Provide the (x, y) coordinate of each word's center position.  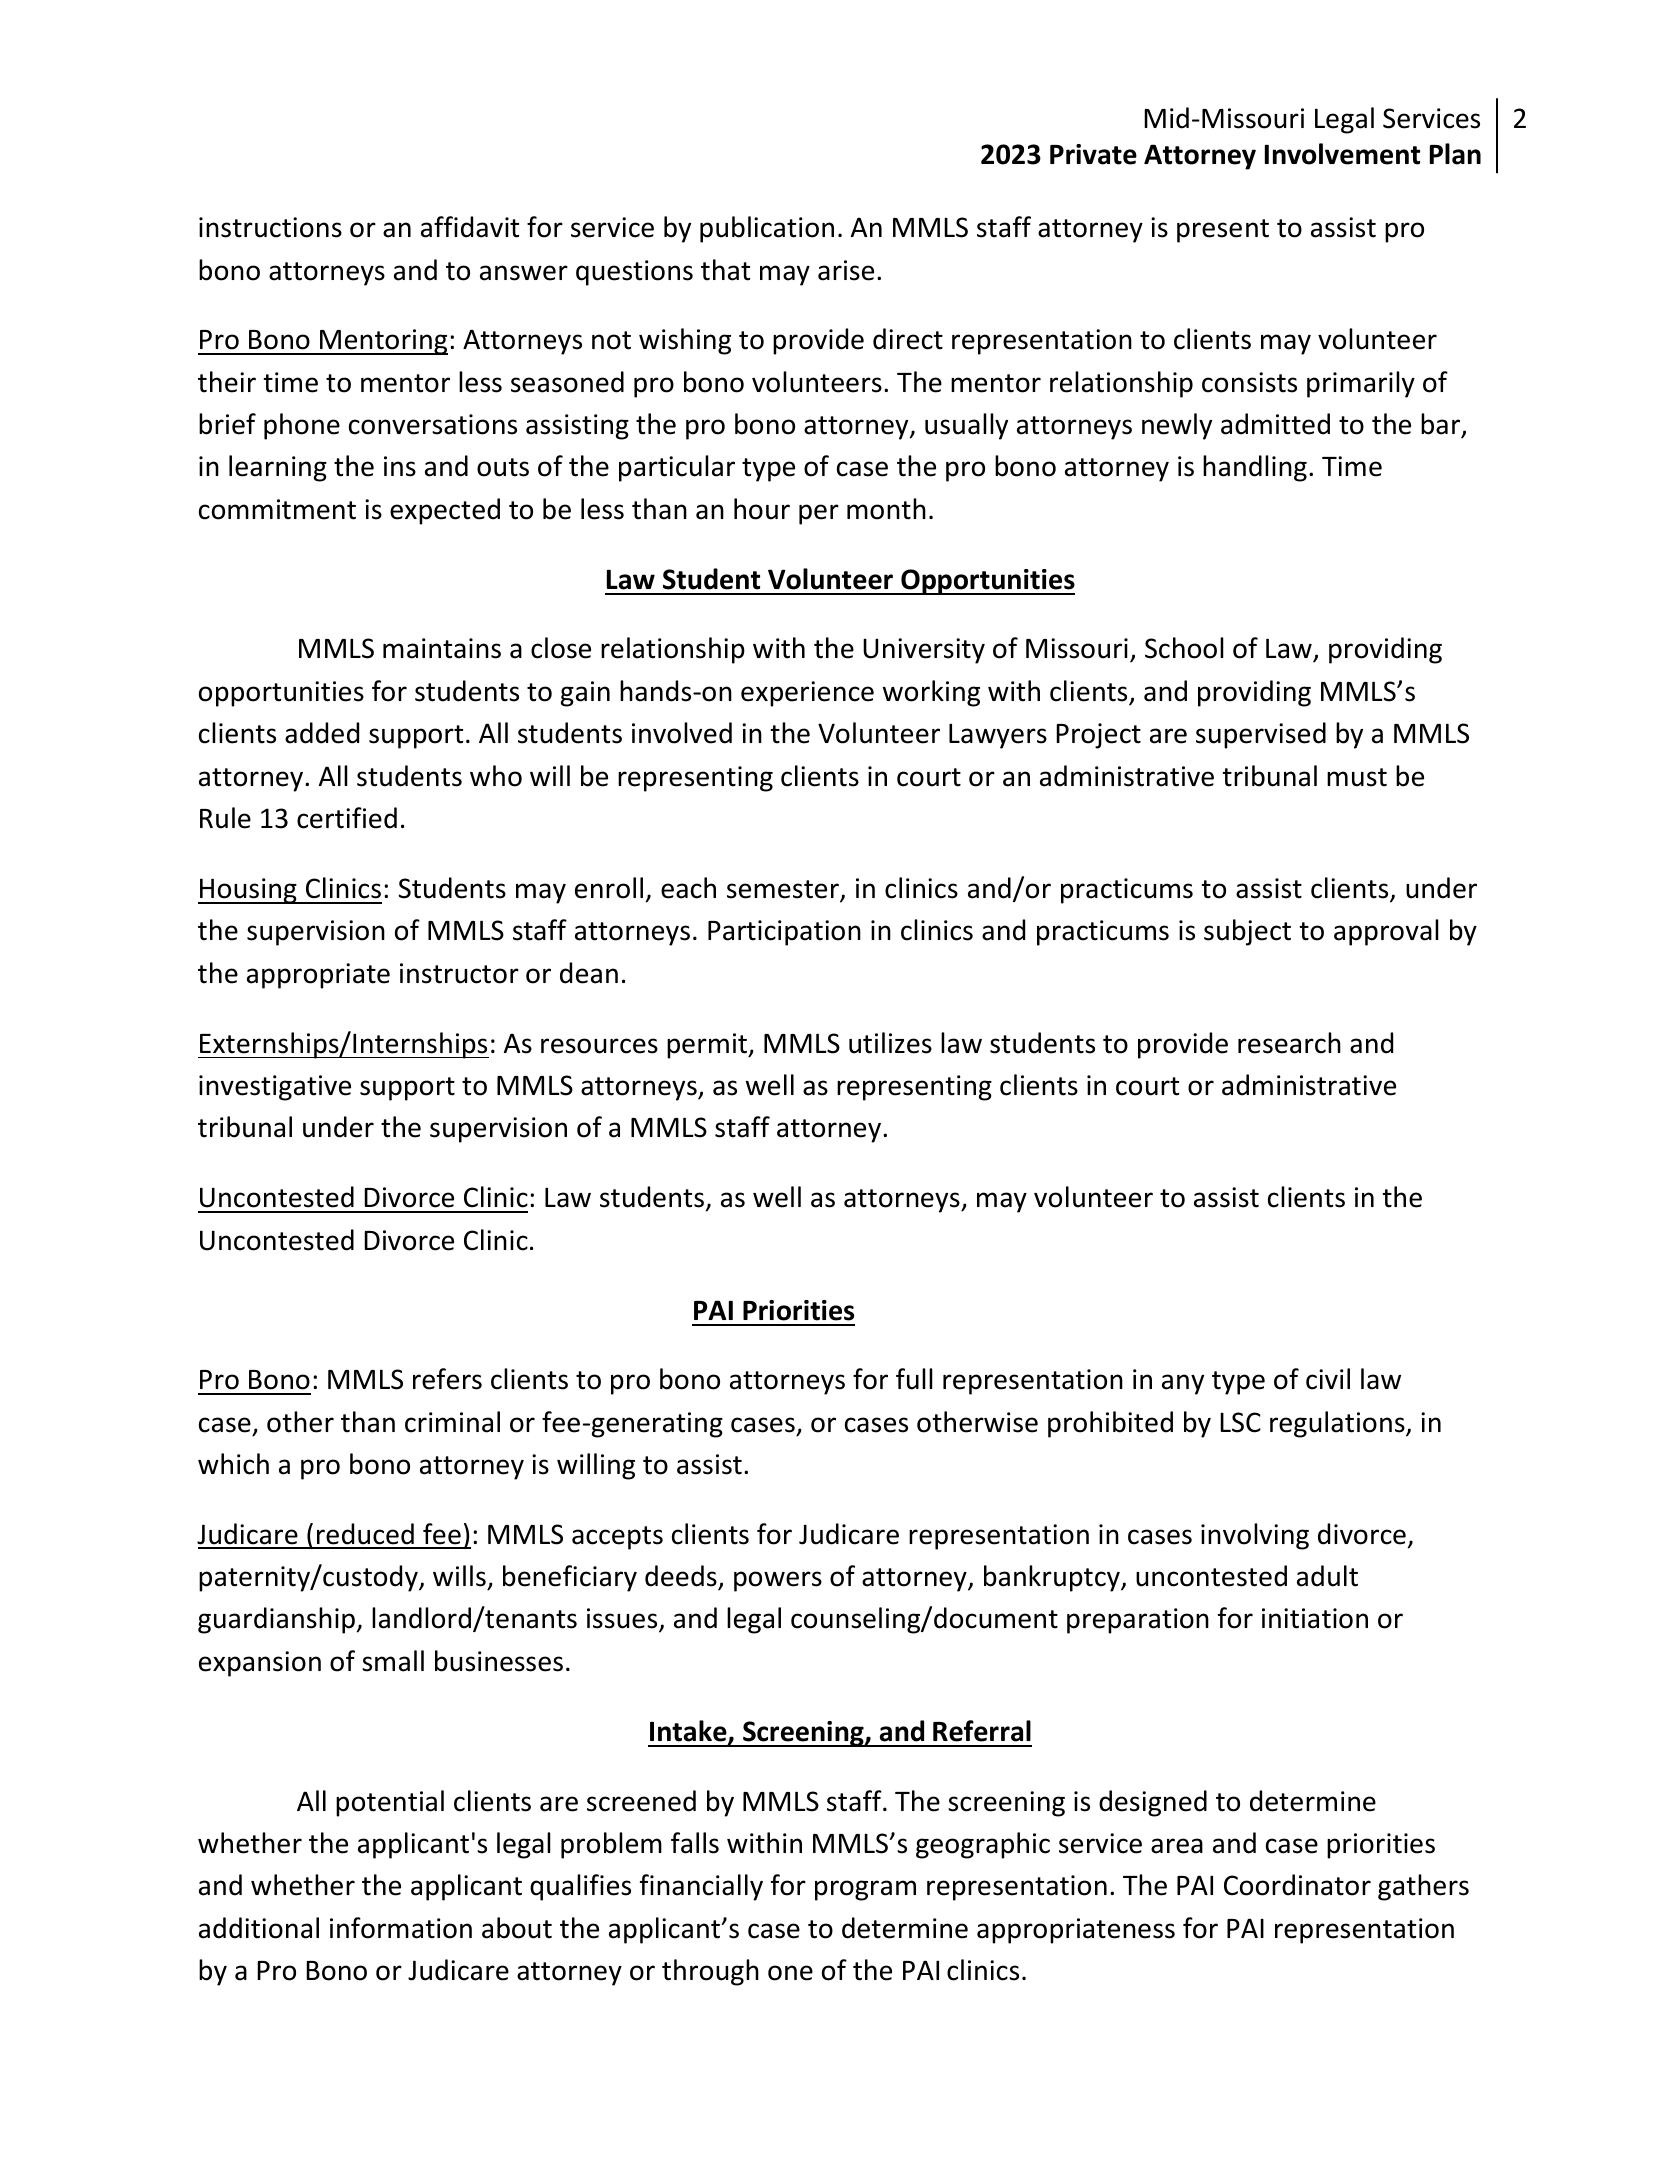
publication (767, 229)
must (1357, 777)
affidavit (470, 227)
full (914, 1379)
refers (447, 1379)
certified (347, 818)
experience (807, 694)
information (401, 1928)
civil (1328, 1379)
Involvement (1342, 154)
